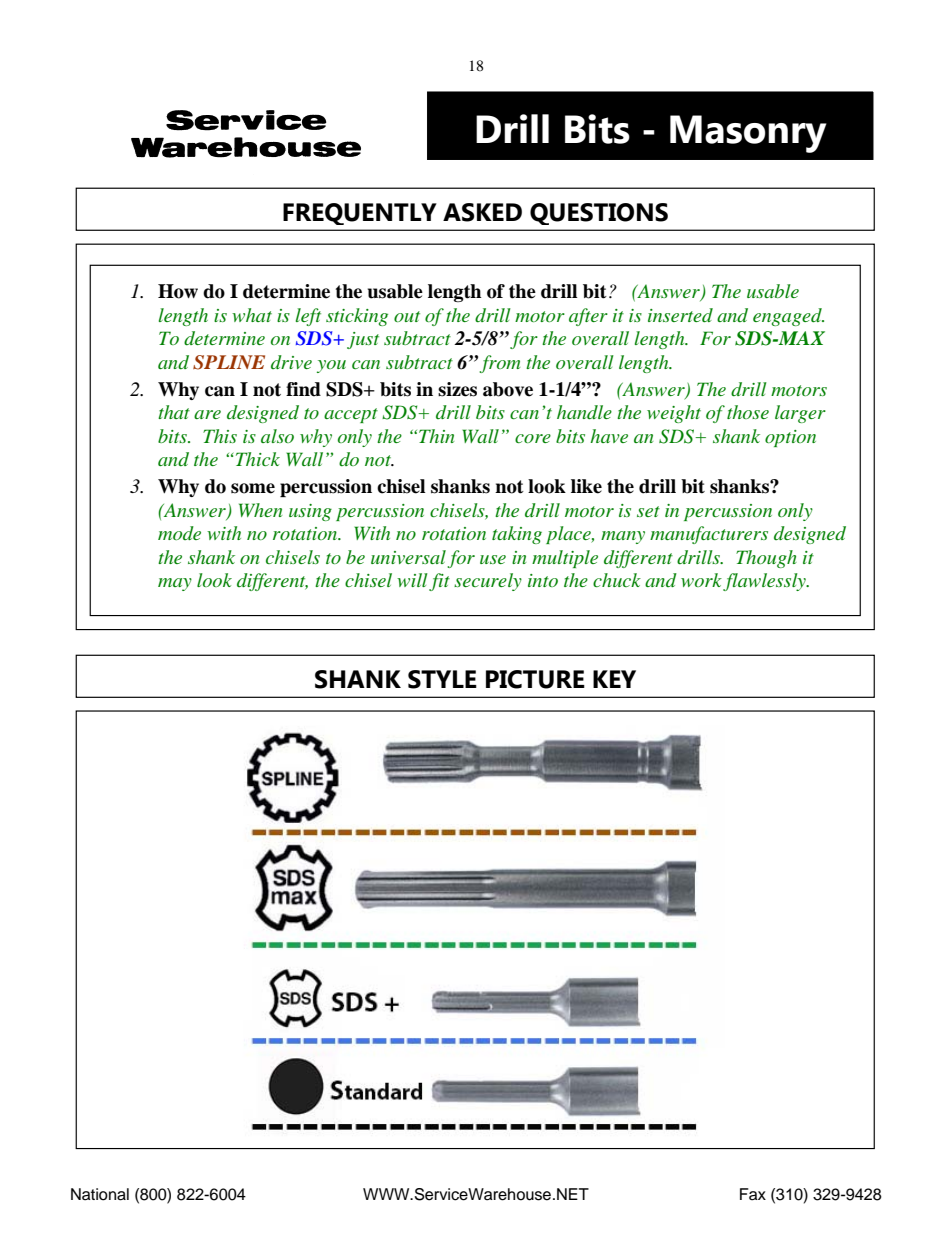 The image size is (952, 1233). What do you see at coordinates (436, 436) in the screenshot?
I see `Thin` at bounding box center [436, 436].
